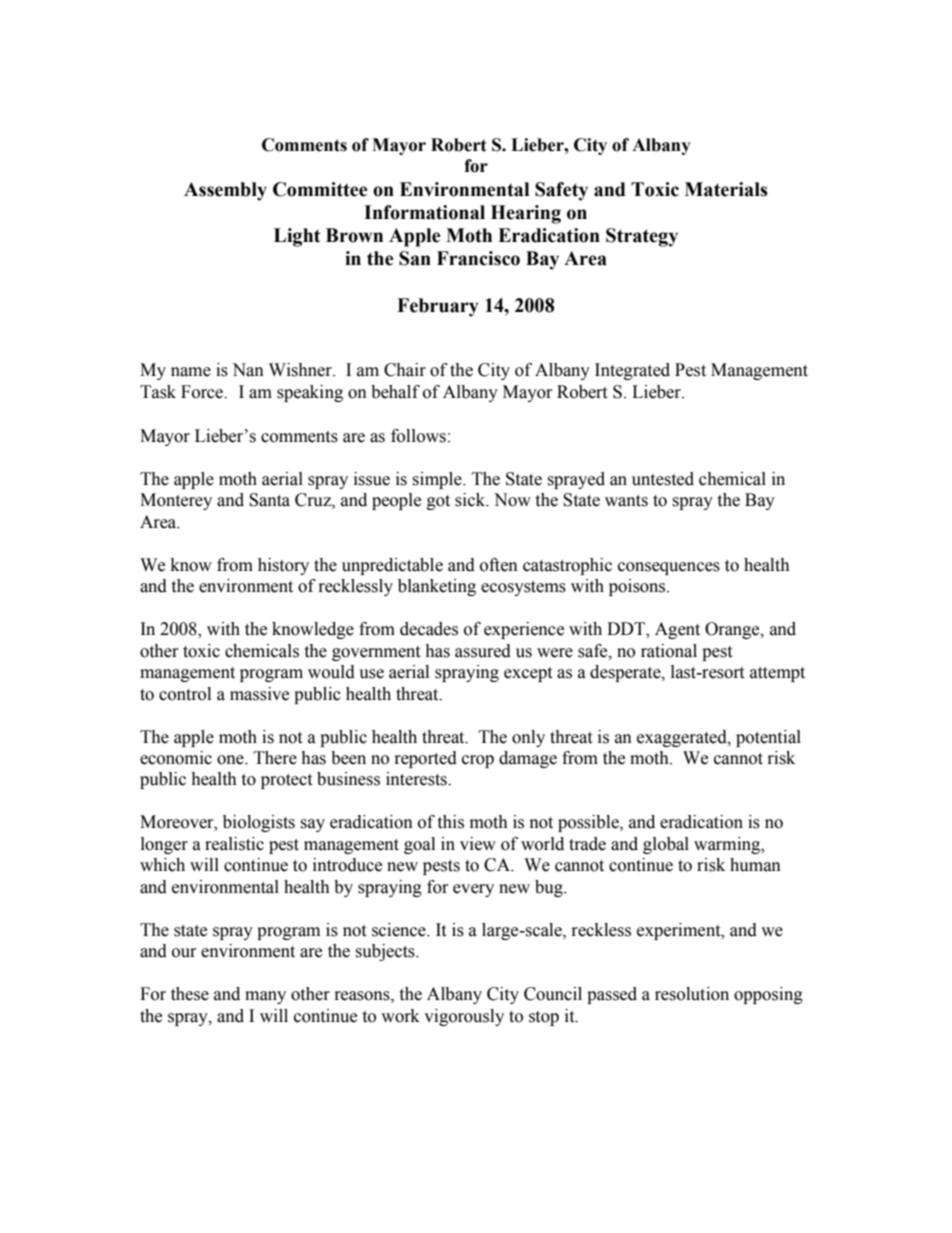  I want to click on Assembly, so click(225, 191).
